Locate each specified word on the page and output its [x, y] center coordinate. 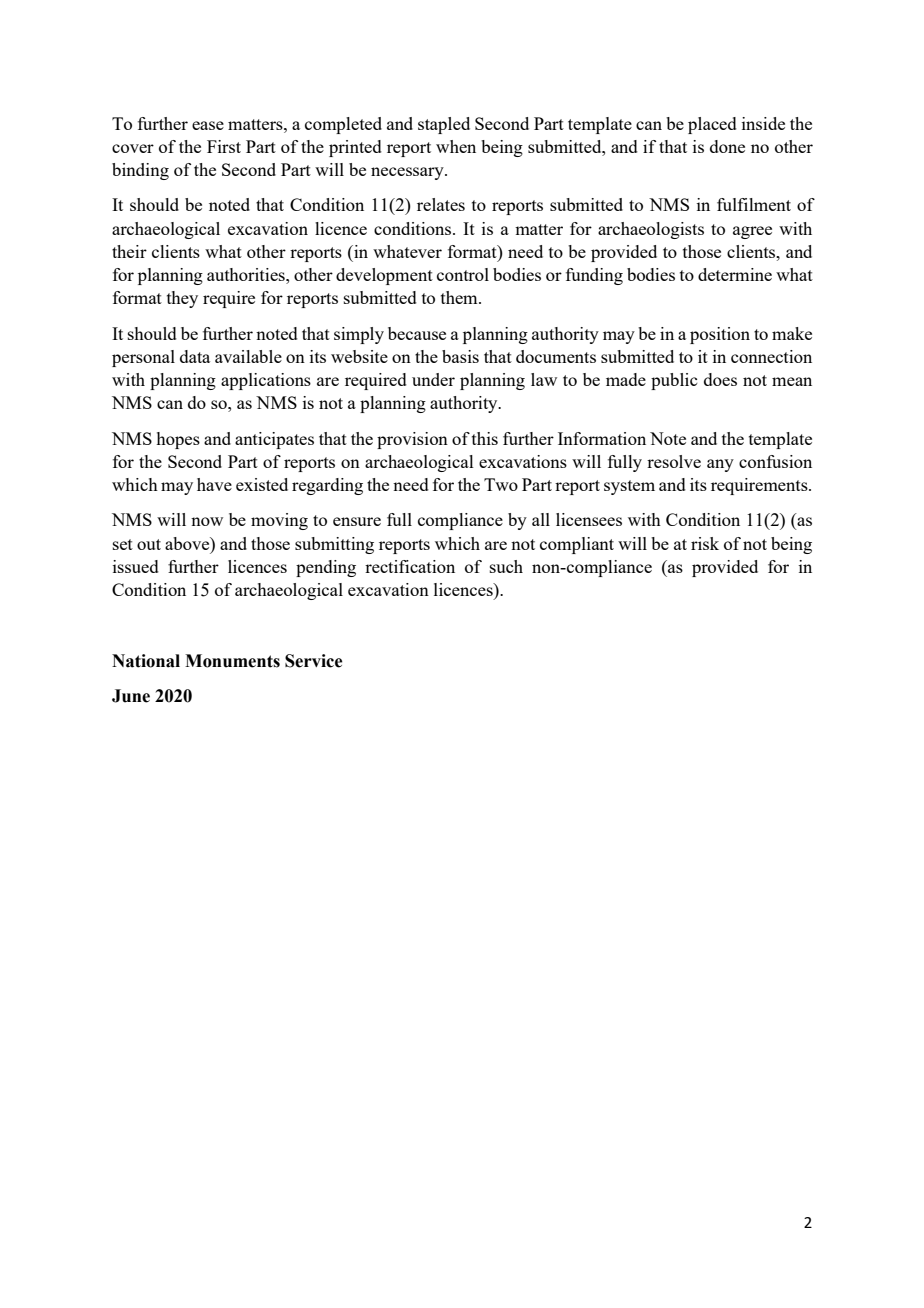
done [727, 146]
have [214, 484]
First [224, 146]
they [182, 299]
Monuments [232, 661]
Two [501, 484]
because [417, 333]
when [456, 146]
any [720, 465]
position [720, 335]
